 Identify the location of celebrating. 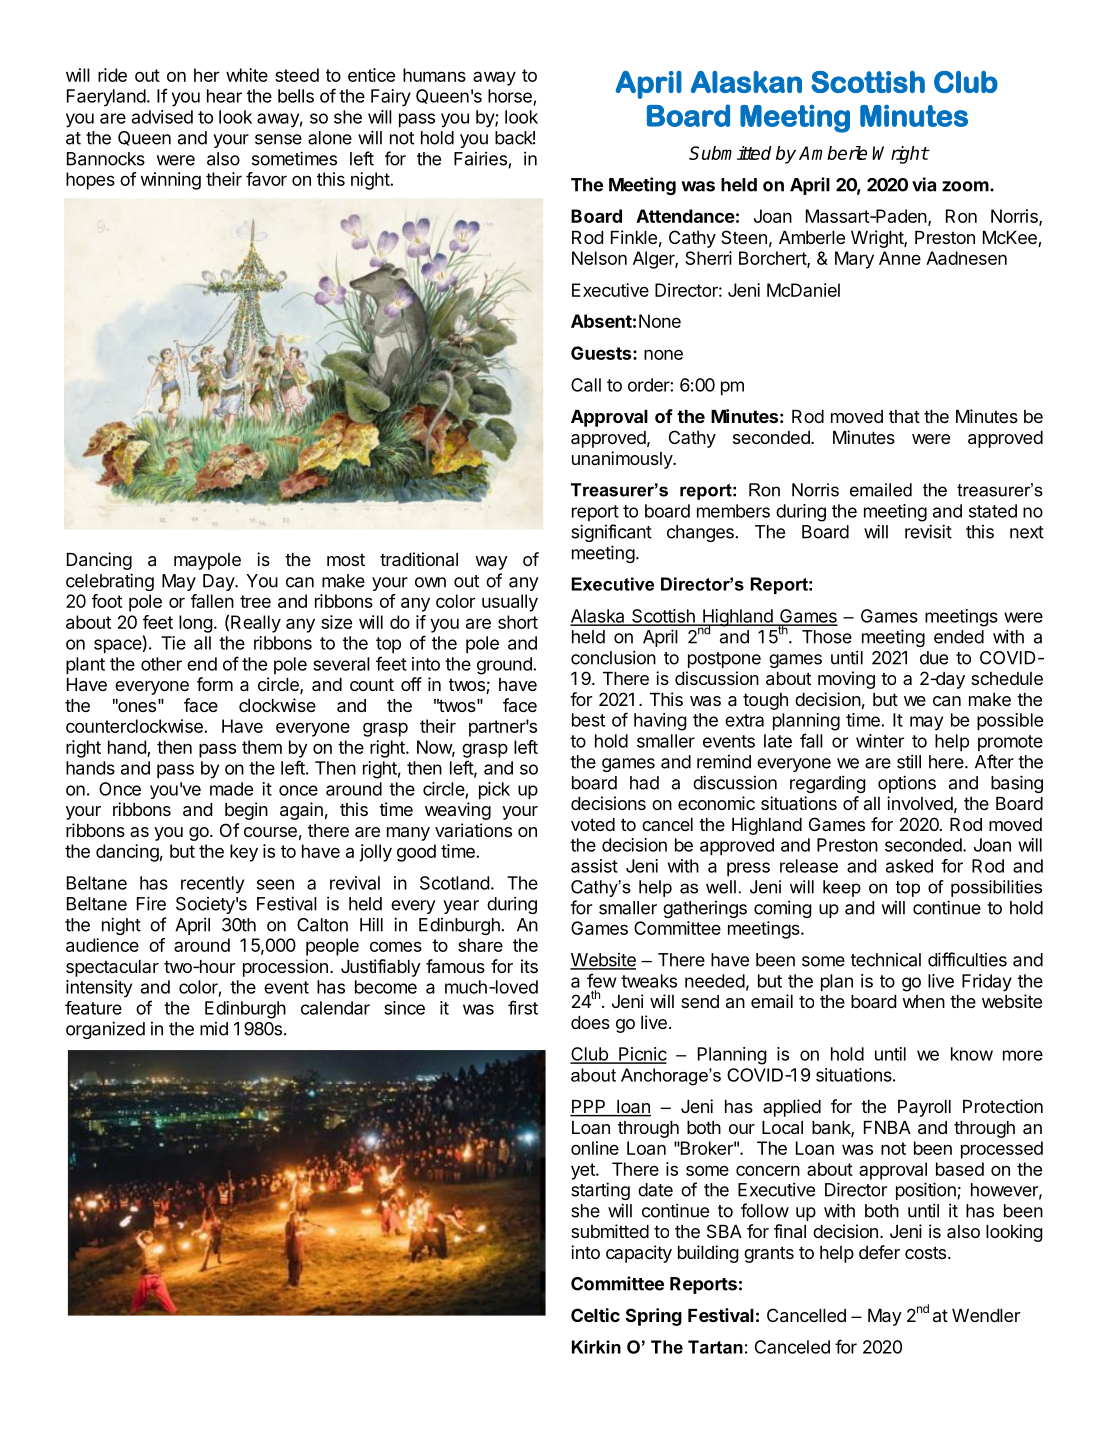
(110, 582).
